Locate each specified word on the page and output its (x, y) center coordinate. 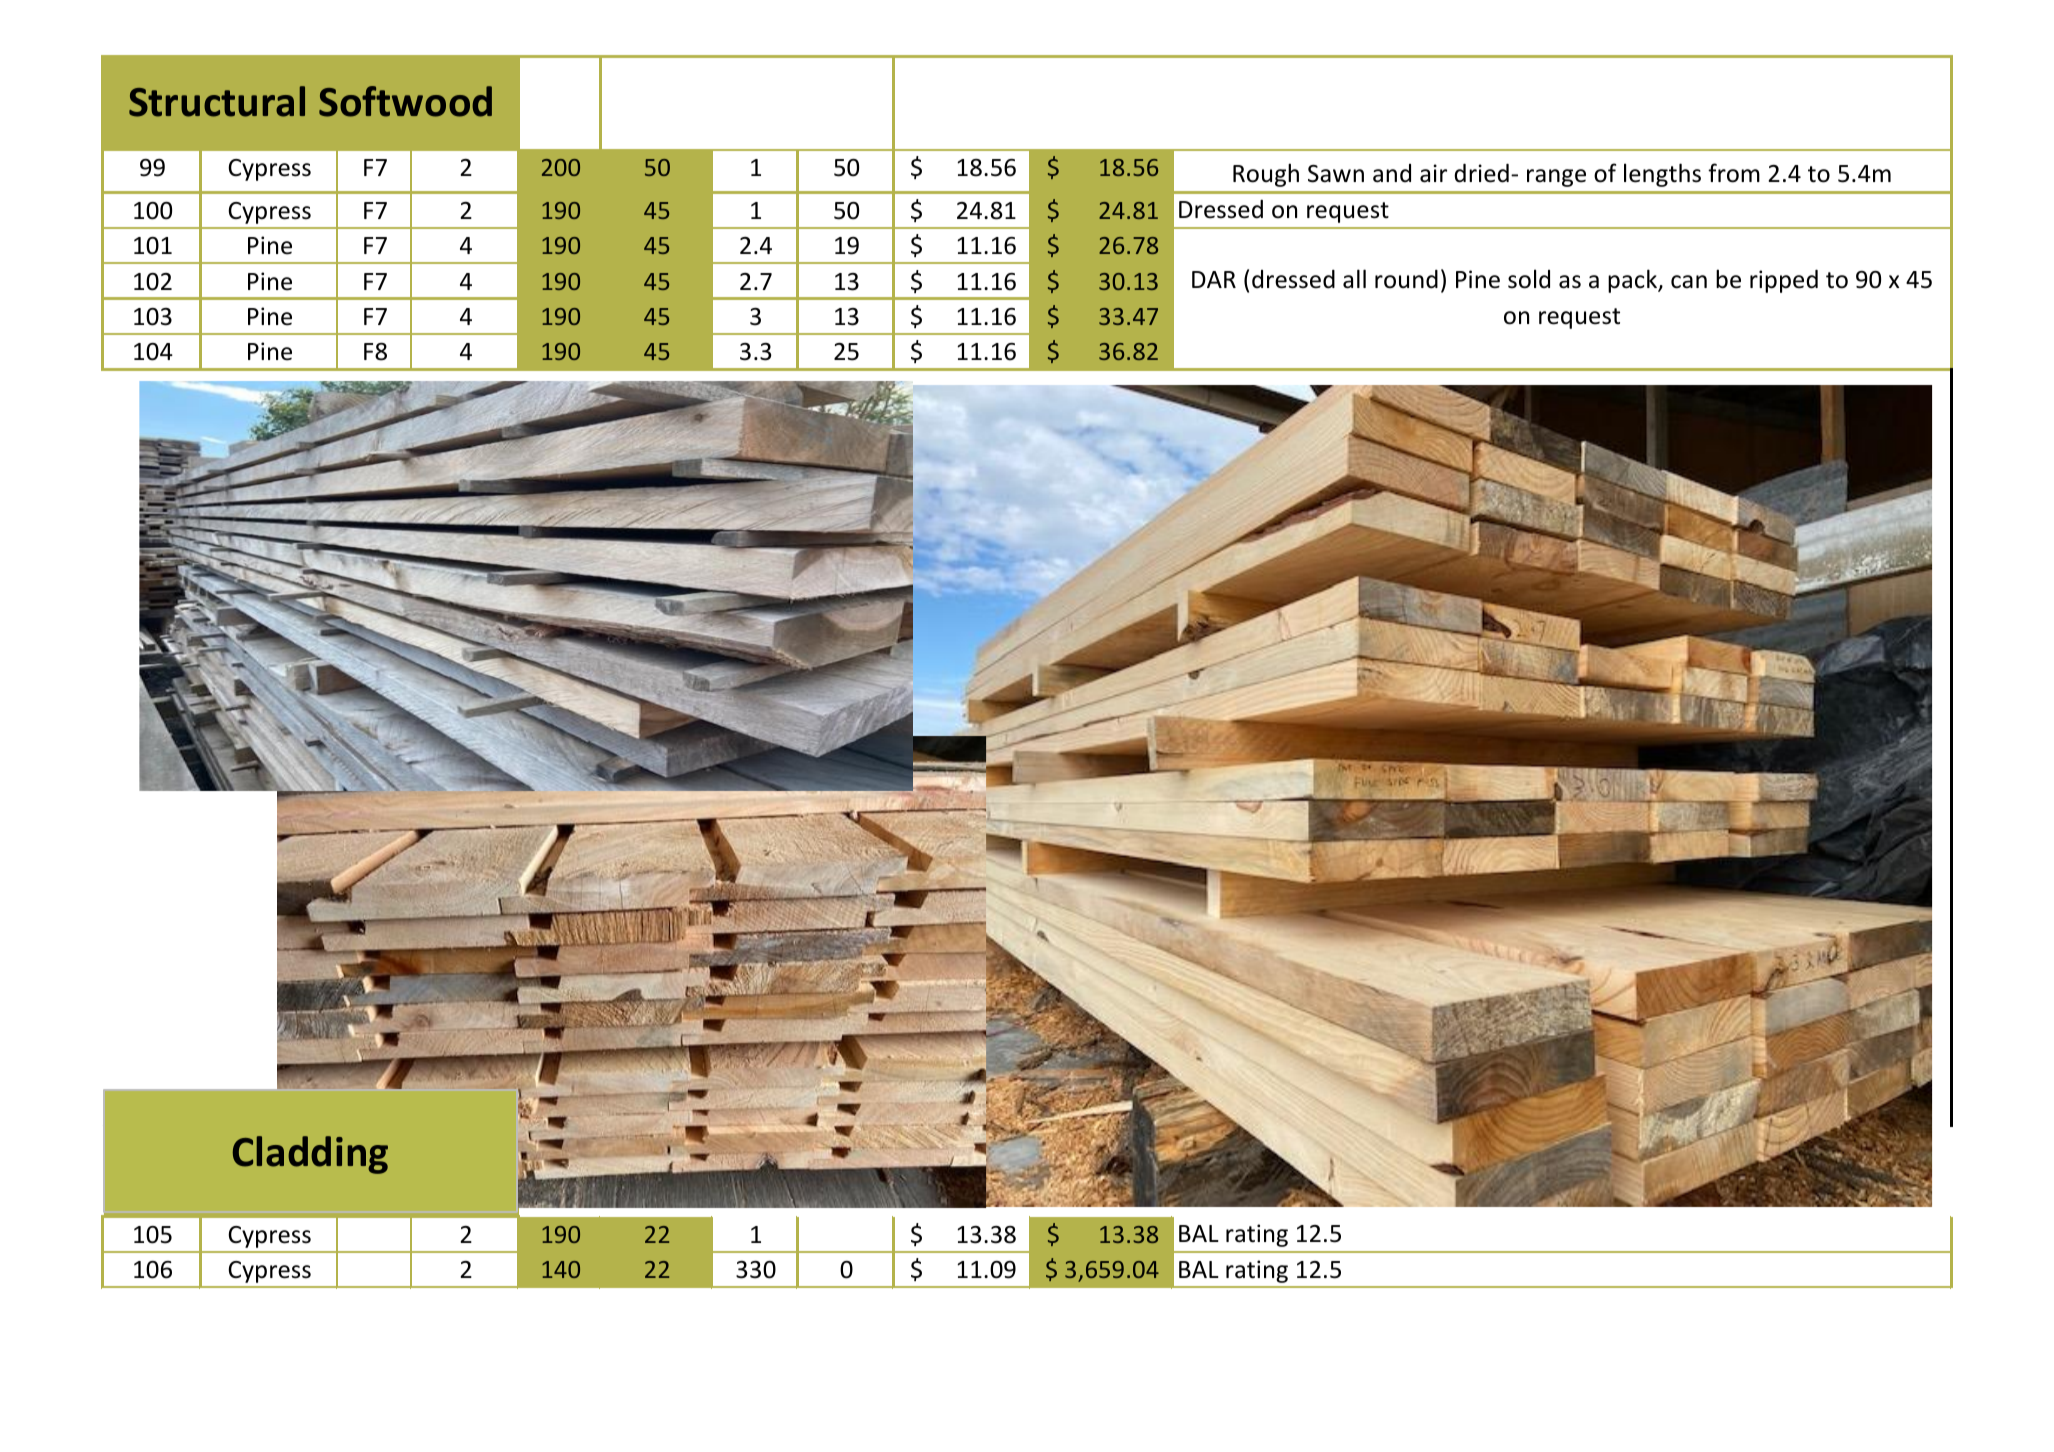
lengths (1662, 175)
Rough (1266, 175)
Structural (217, 101)
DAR (1214, 279)
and (1392, 173)
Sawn (1336, 174)
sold (1529, 279)
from (1734, 173)
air (1433, 173)
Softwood (405, 101)
